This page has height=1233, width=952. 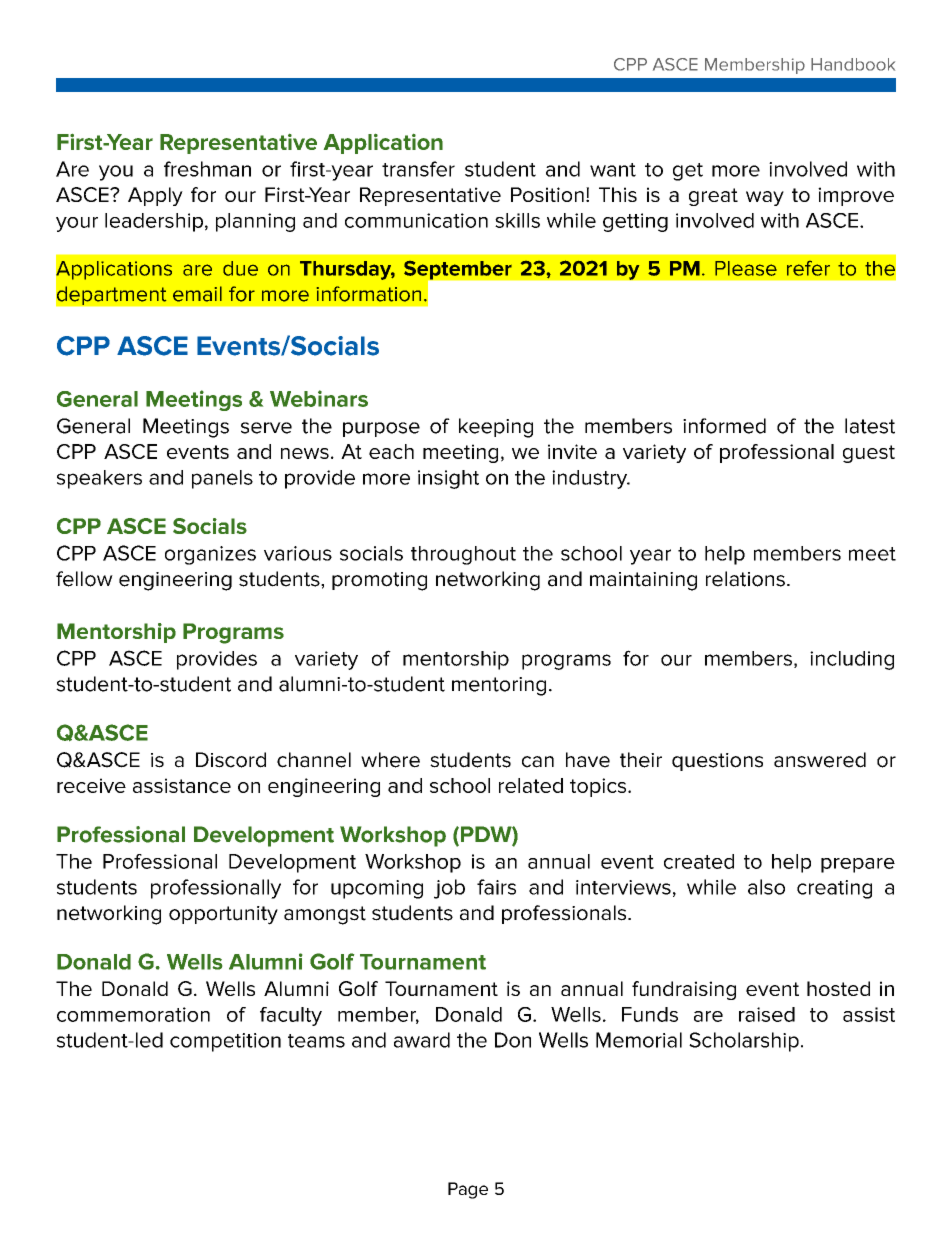 What do you see at coordinates (468, 1190) in the page?
I see `Page` at bounding box center [468, 1190].
